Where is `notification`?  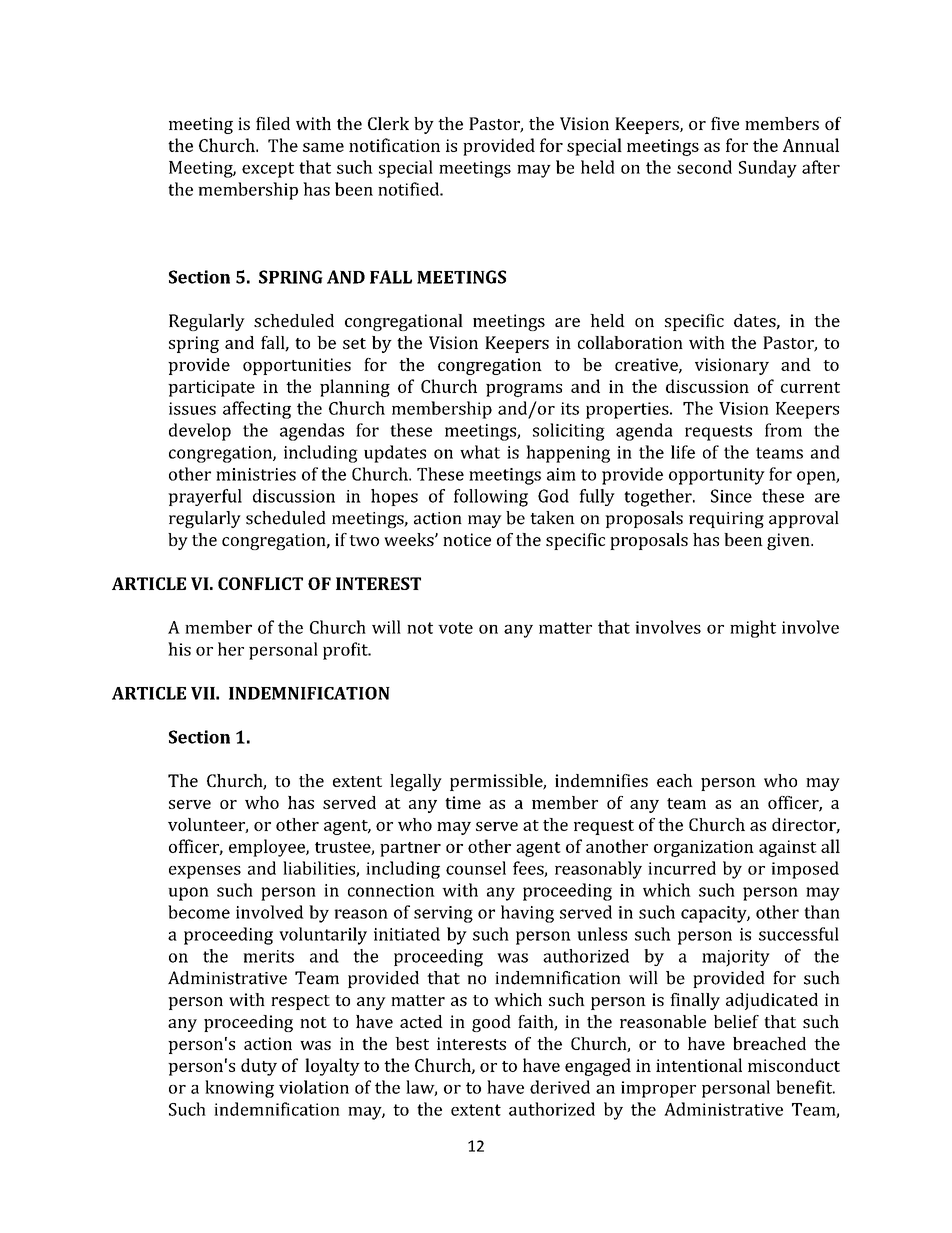
notification is located at coordinates (394, 145).
